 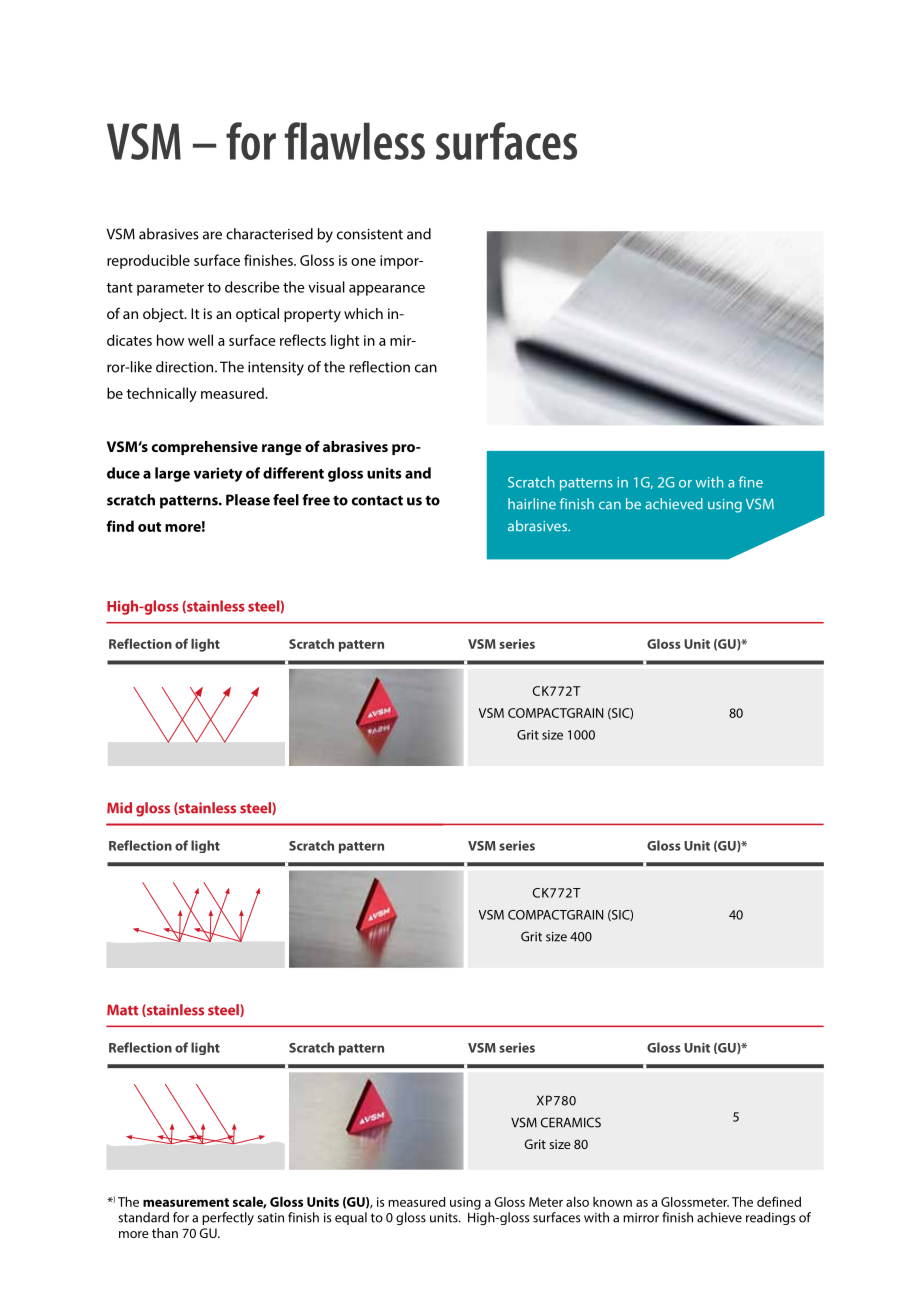 What do you see at coordinates (370, 234) in the document?
I see `consistent` at bounding box center [370, 234].
